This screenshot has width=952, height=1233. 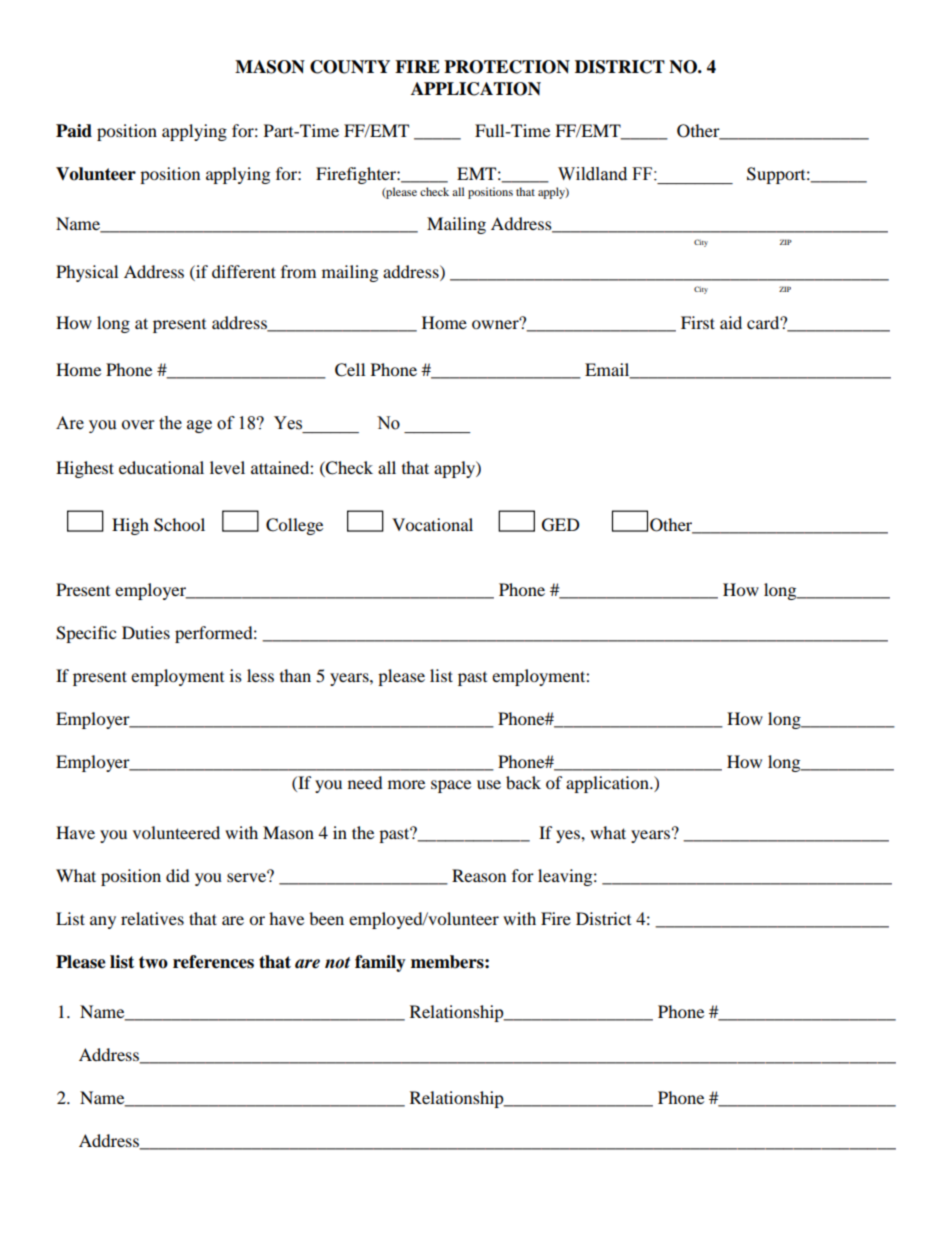 What do you see at coordinates (507, 67) in the screenshot?
I see `PROTECTION` at bounding box center [507, 67].
